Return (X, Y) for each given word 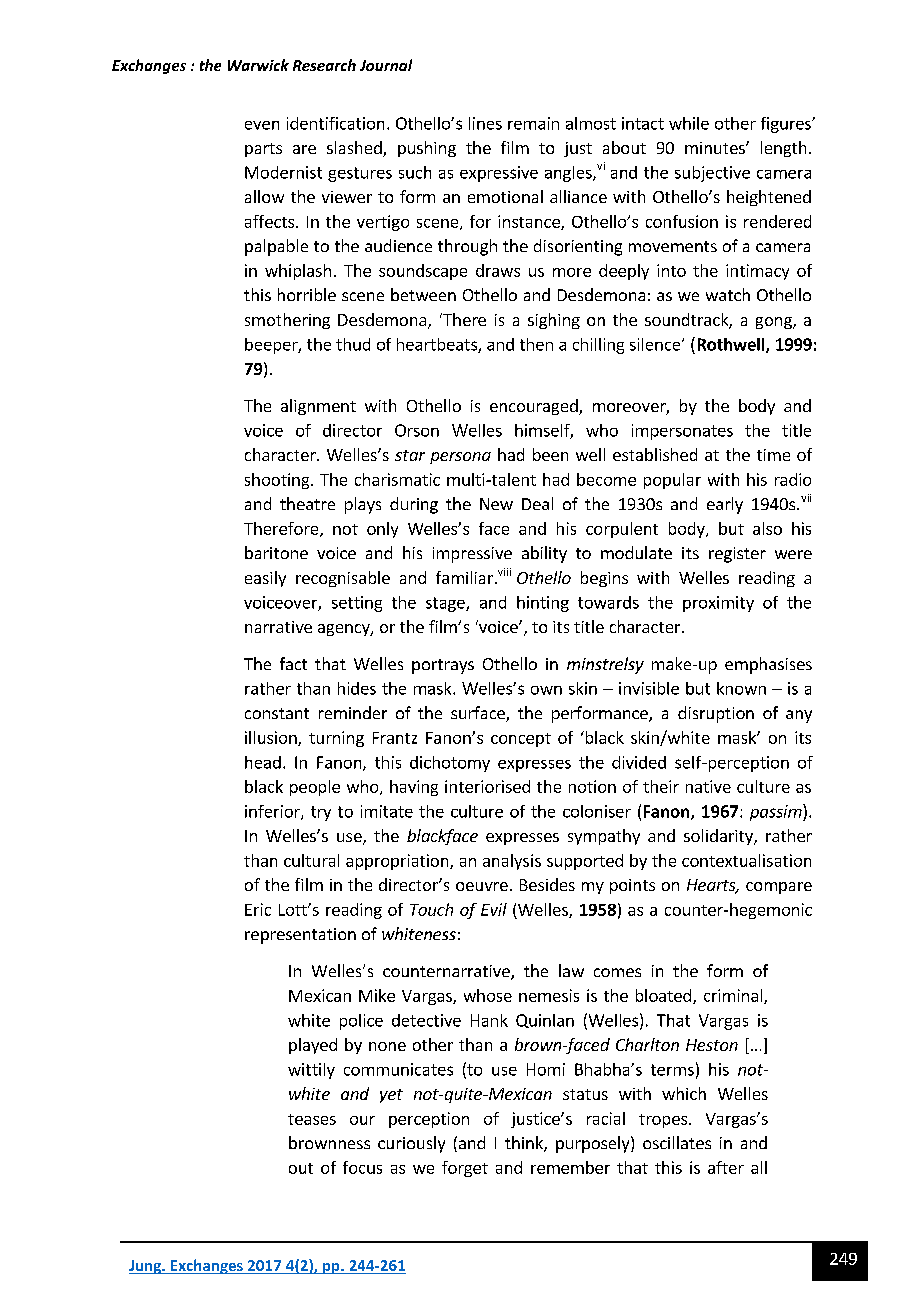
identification (335, 123)
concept (521, 740)
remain (533, 123)
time (773, 455)
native (708, 786)
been (550, 454)
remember (570, 1167)
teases (312, 1119)
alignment (318, 407)
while (689, 123)
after (726, 1167)
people (315, 788)
